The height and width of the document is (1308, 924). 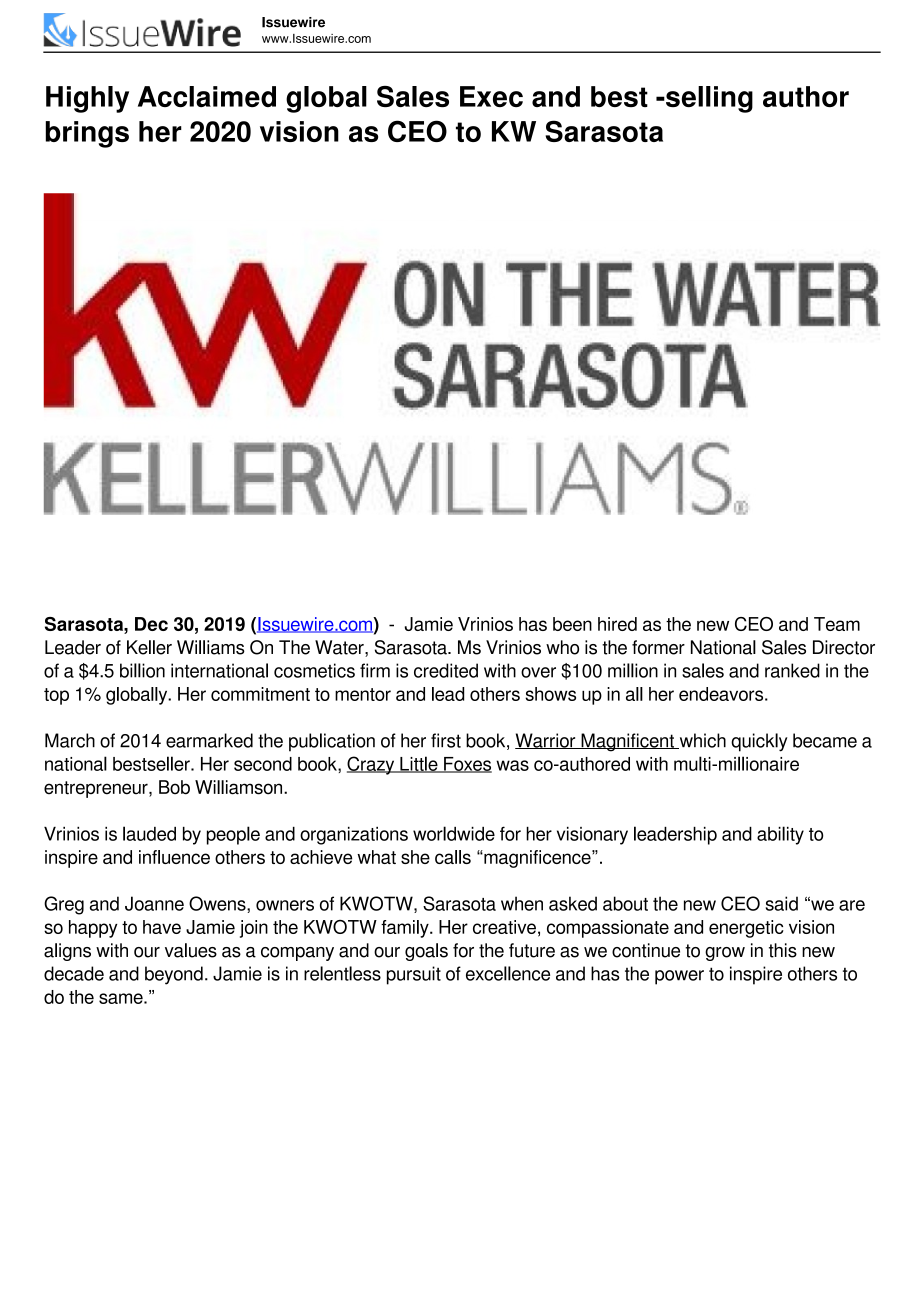 I want to click on Highly, so click(x=87, y=99).
